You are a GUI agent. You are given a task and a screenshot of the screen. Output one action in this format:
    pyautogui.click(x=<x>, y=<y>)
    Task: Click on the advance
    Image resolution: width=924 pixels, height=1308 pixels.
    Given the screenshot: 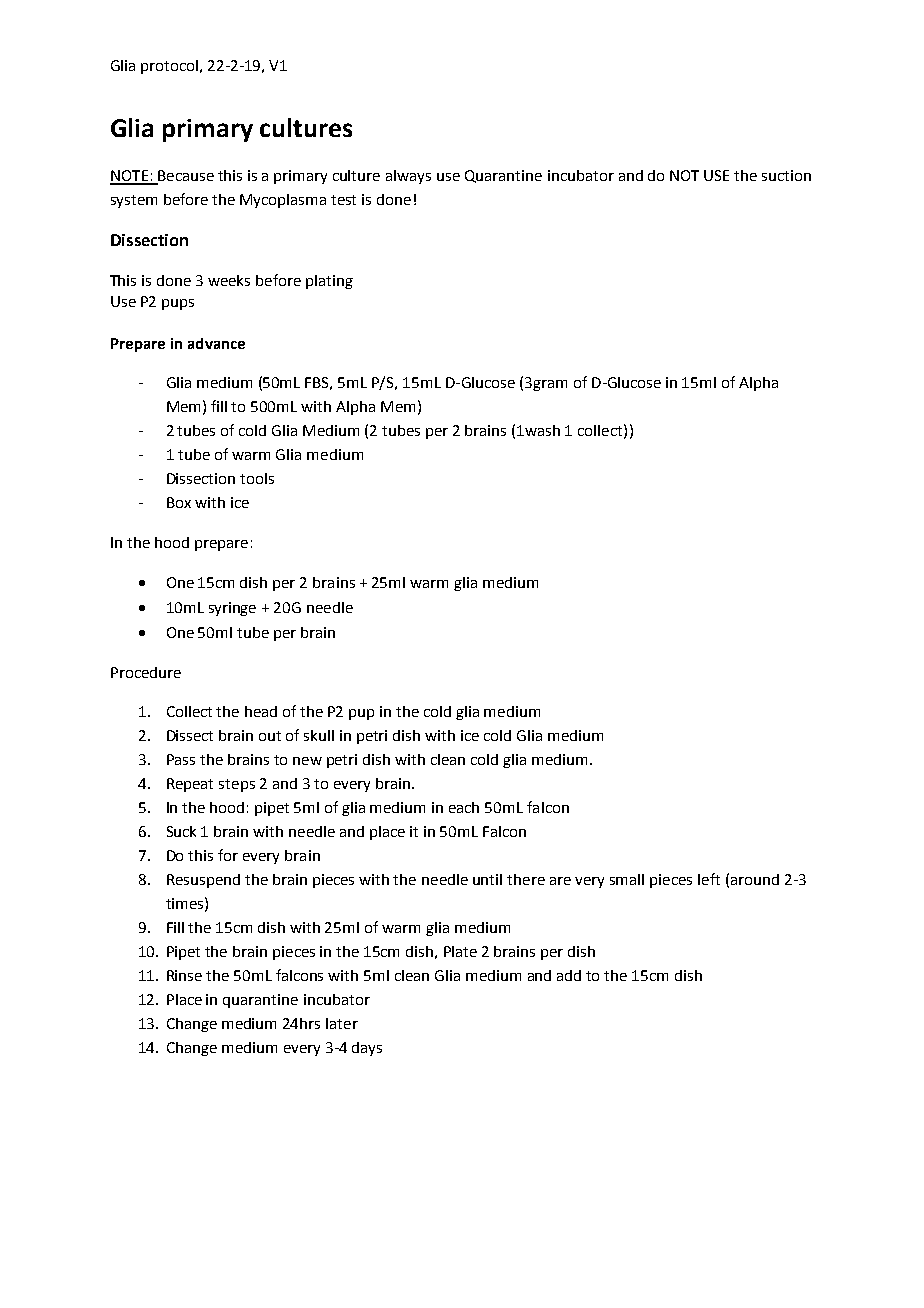 What is the action you would take?
    pyautogui.click(x=216, y=343)
